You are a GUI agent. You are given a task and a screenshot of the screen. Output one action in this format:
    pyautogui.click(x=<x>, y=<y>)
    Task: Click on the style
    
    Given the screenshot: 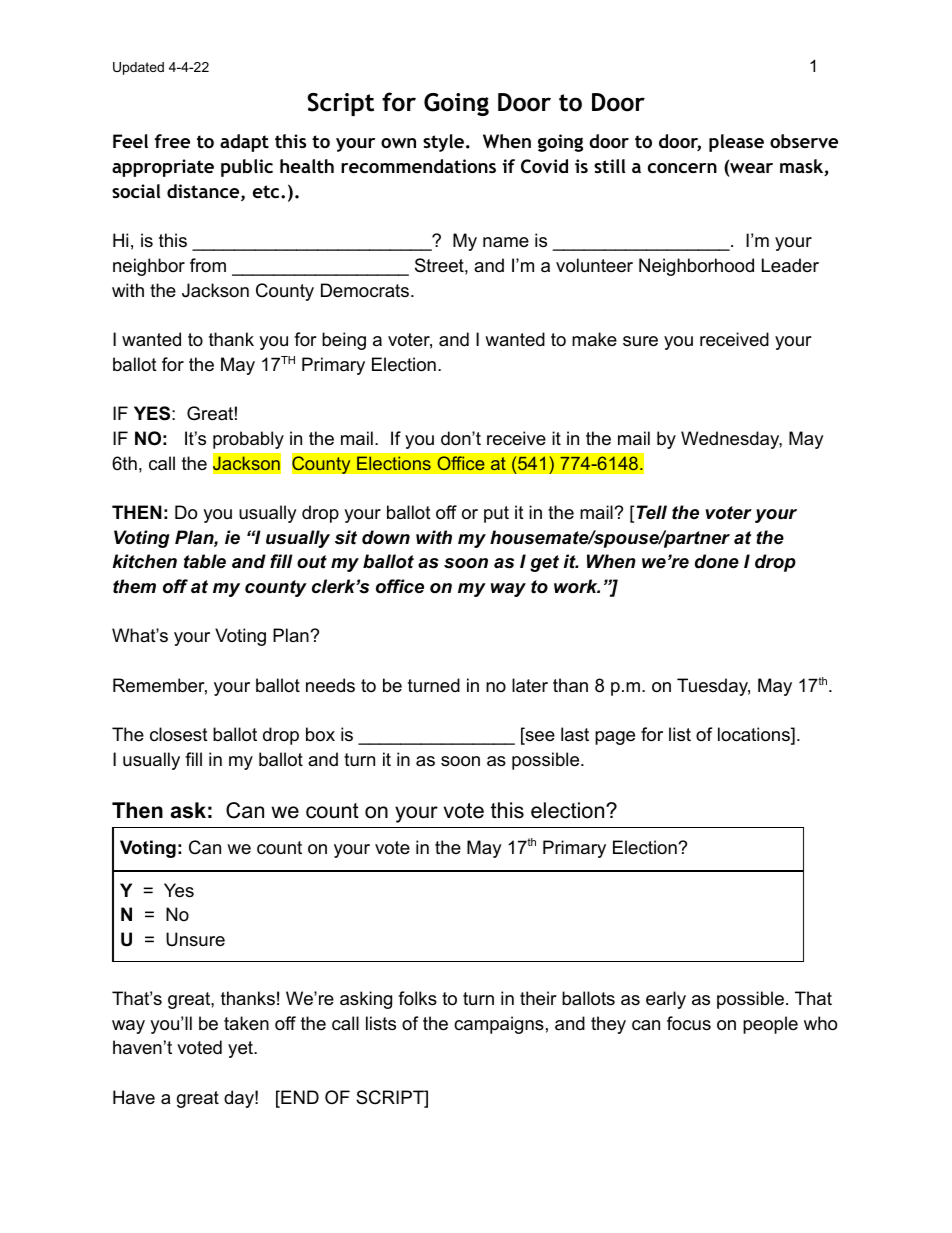 What is the action you would take?
    pyautogui.click(x=443, y=143)
